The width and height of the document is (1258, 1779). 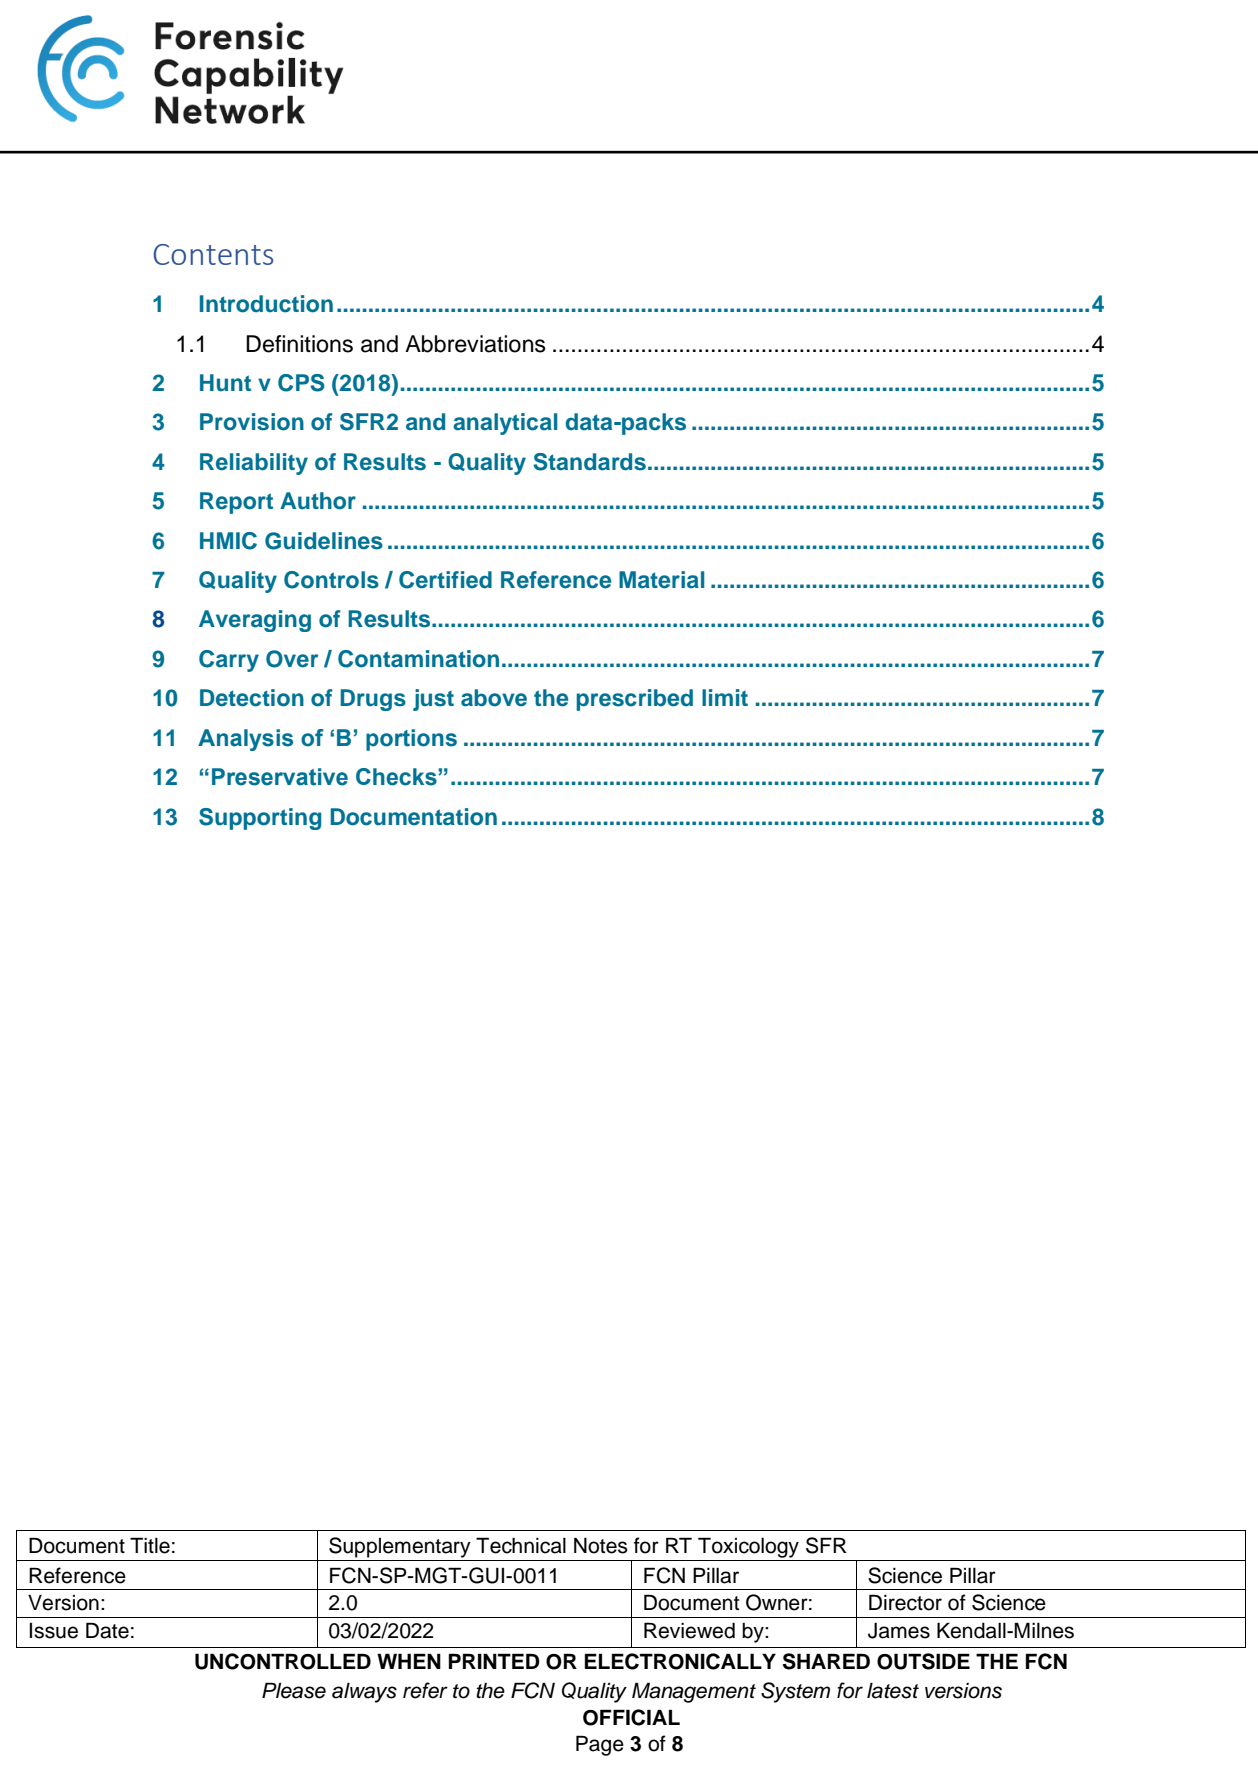 I want to click on PRINTED, so click(x=494, y=1661).
